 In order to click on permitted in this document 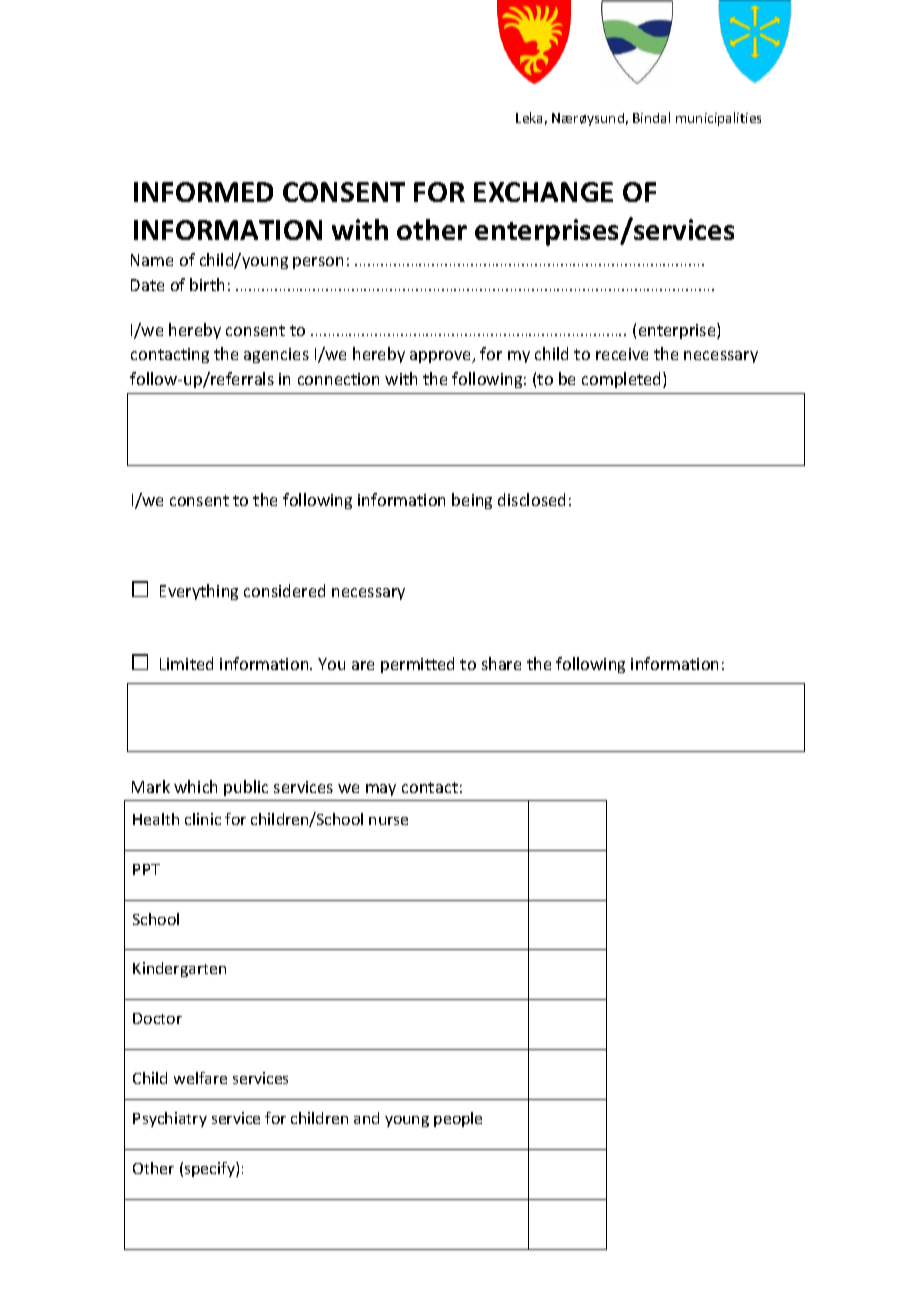, I will do `click(417, 665)`.
